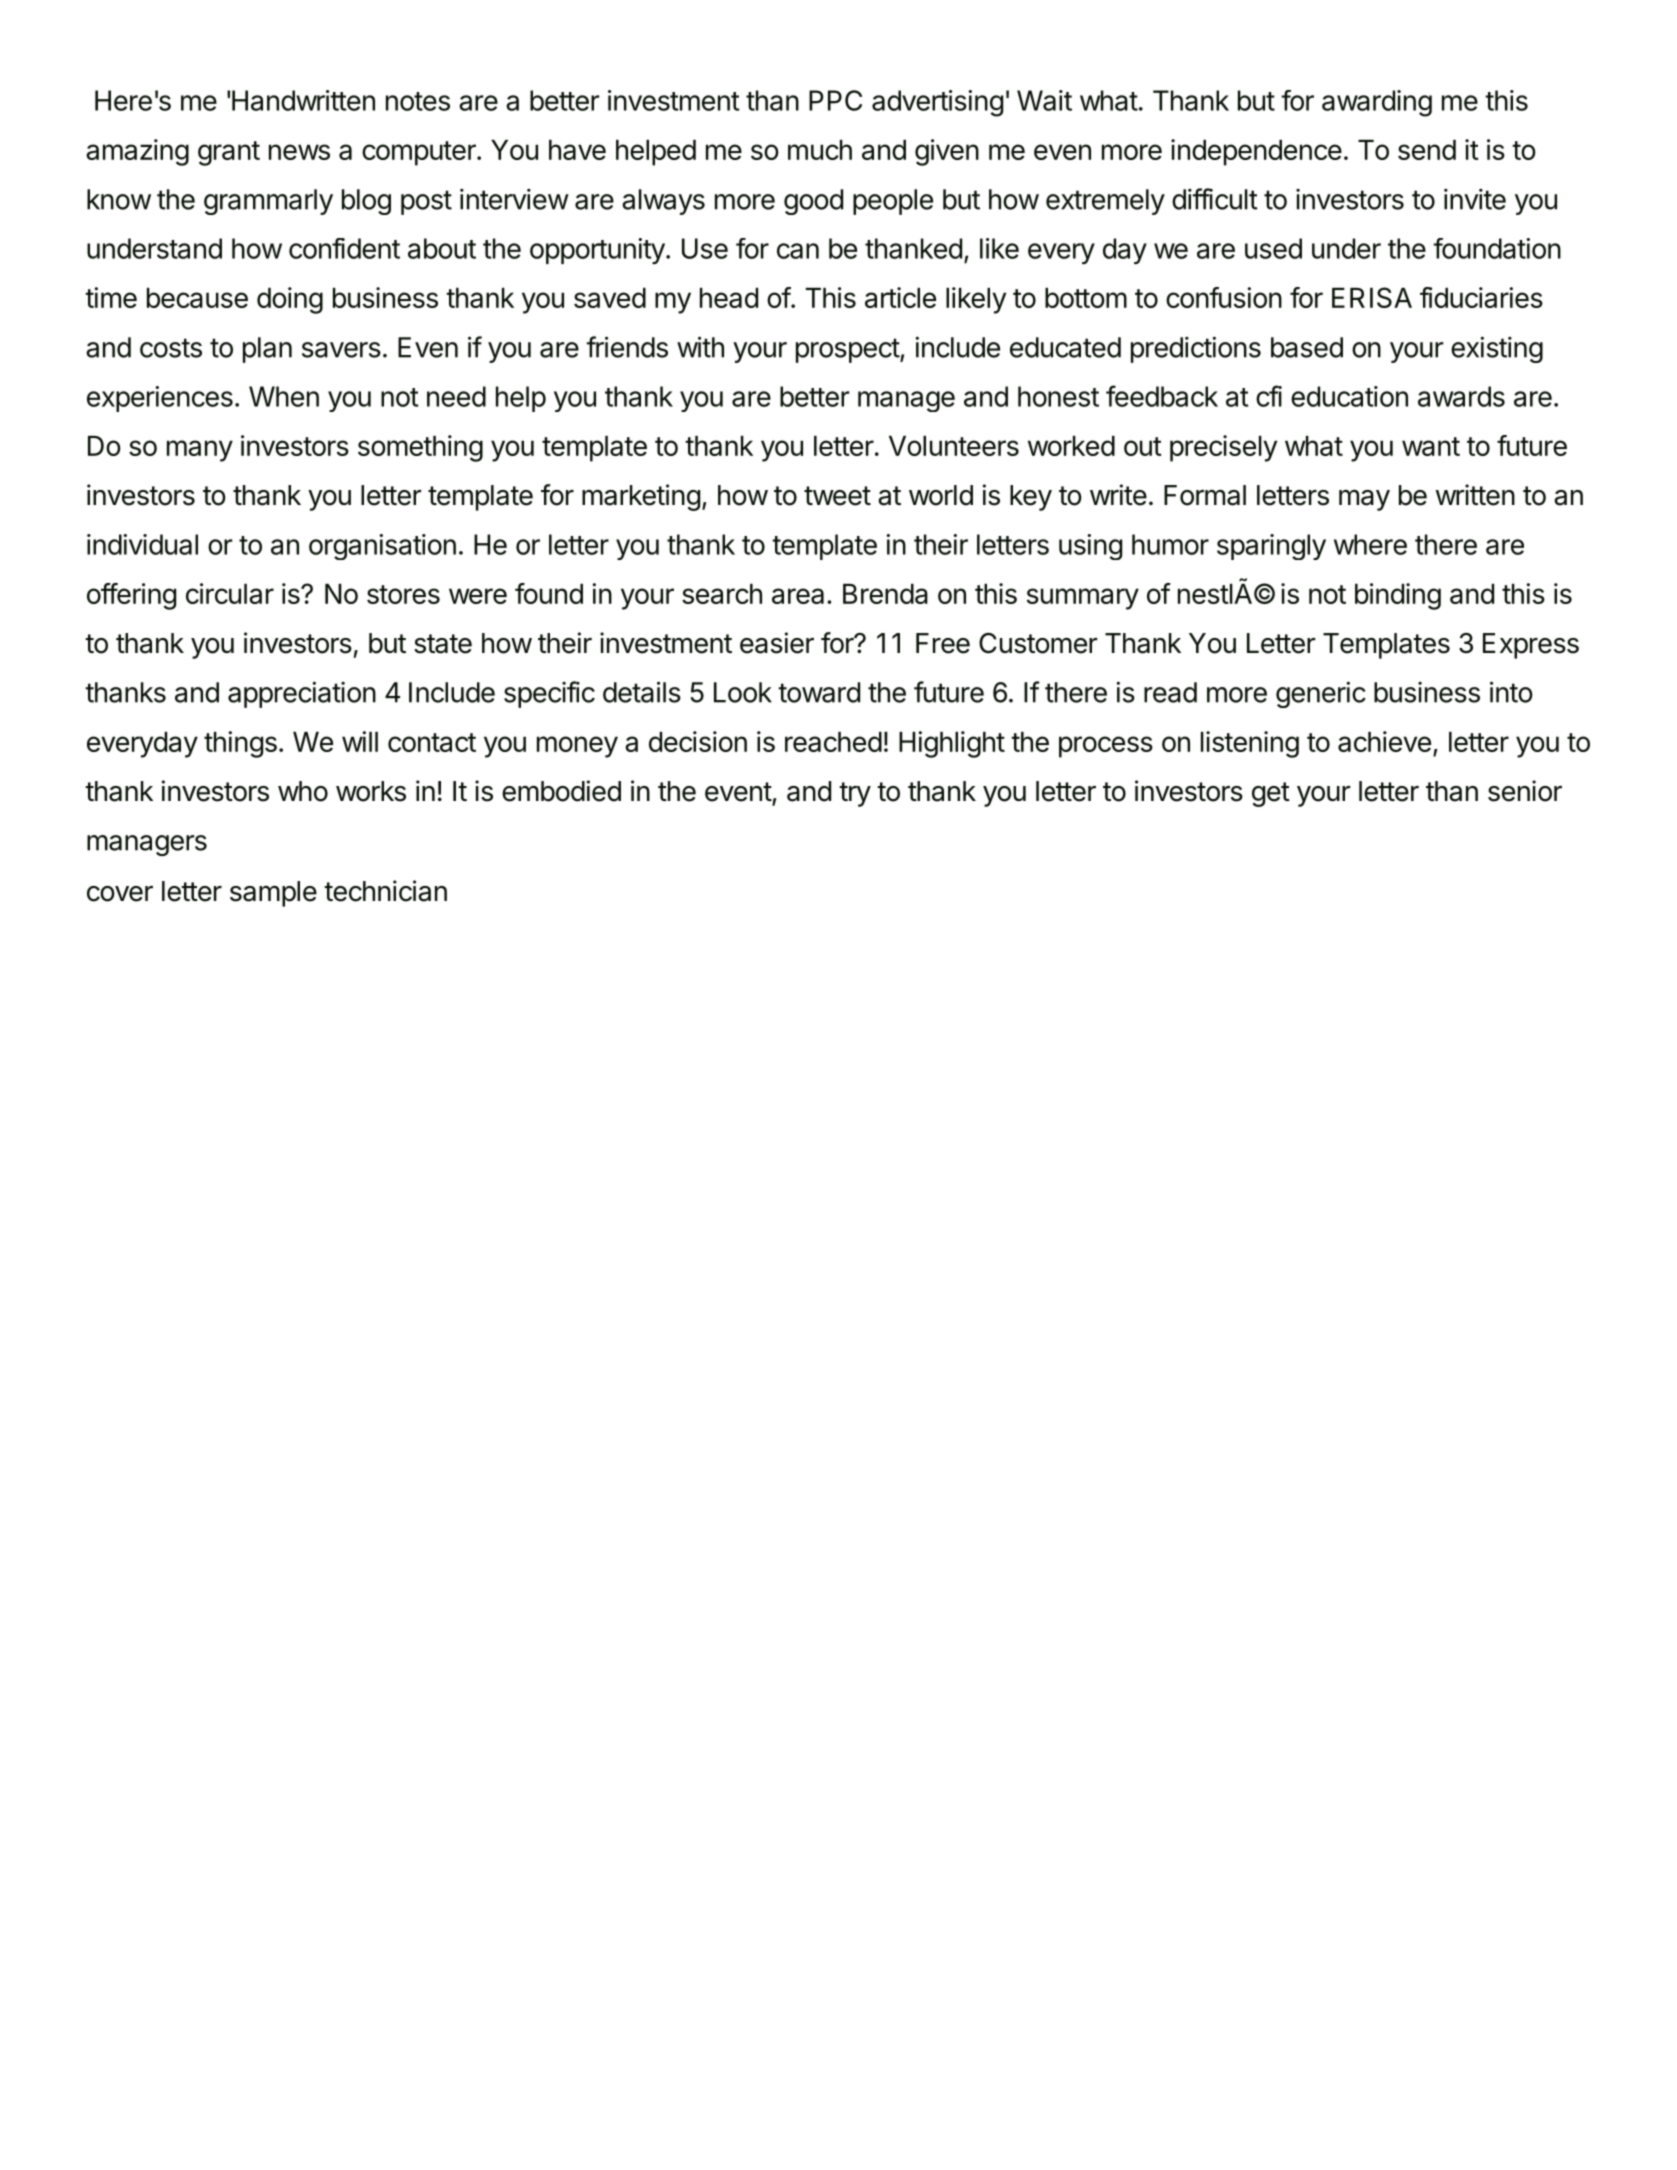  What do you see at coordinates (1364, 500) in the screenshot?
I see `may` at bounding box center [1364, 500].
